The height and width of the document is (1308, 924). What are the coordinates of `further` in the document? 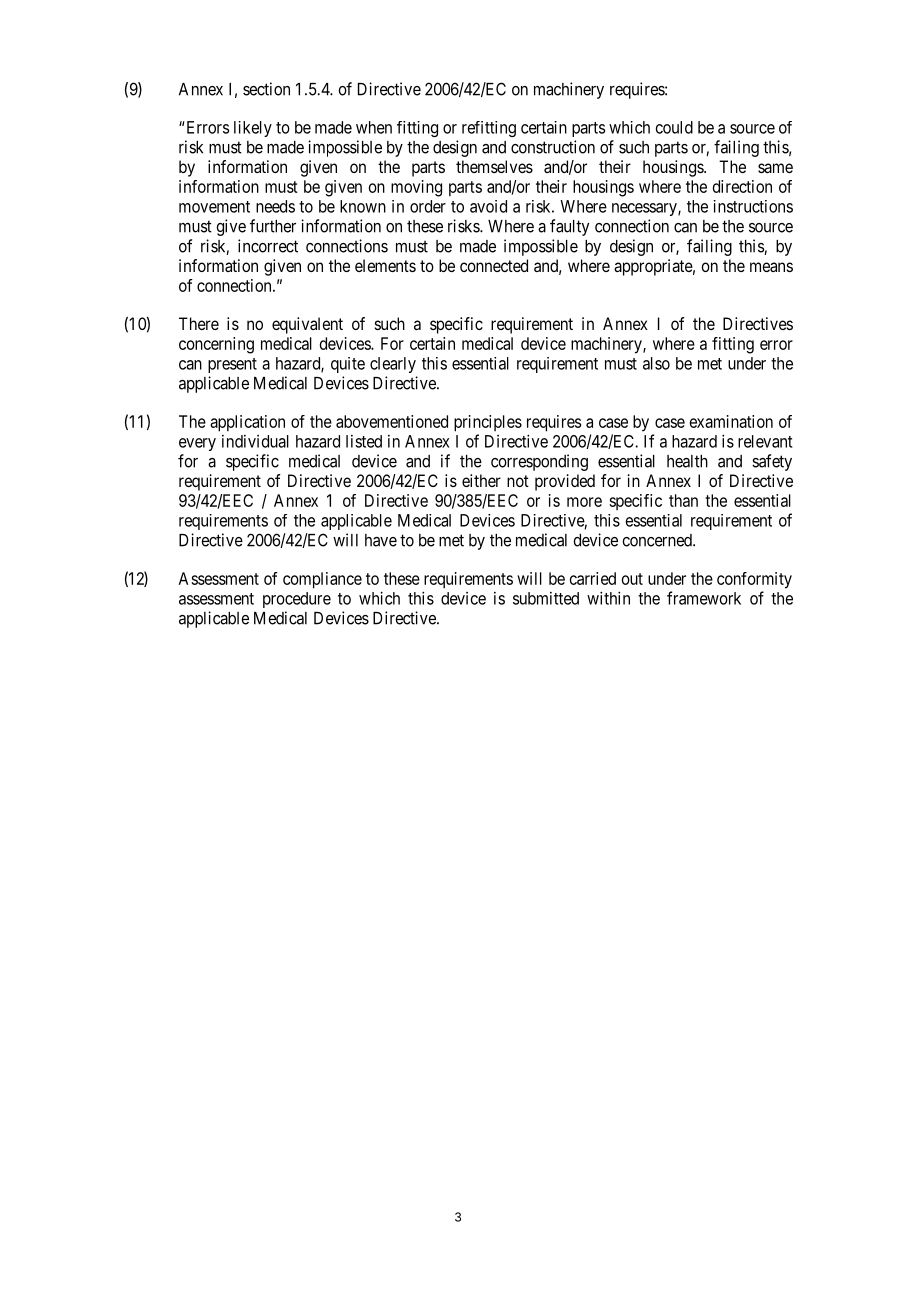 It's located at (273, 226).
